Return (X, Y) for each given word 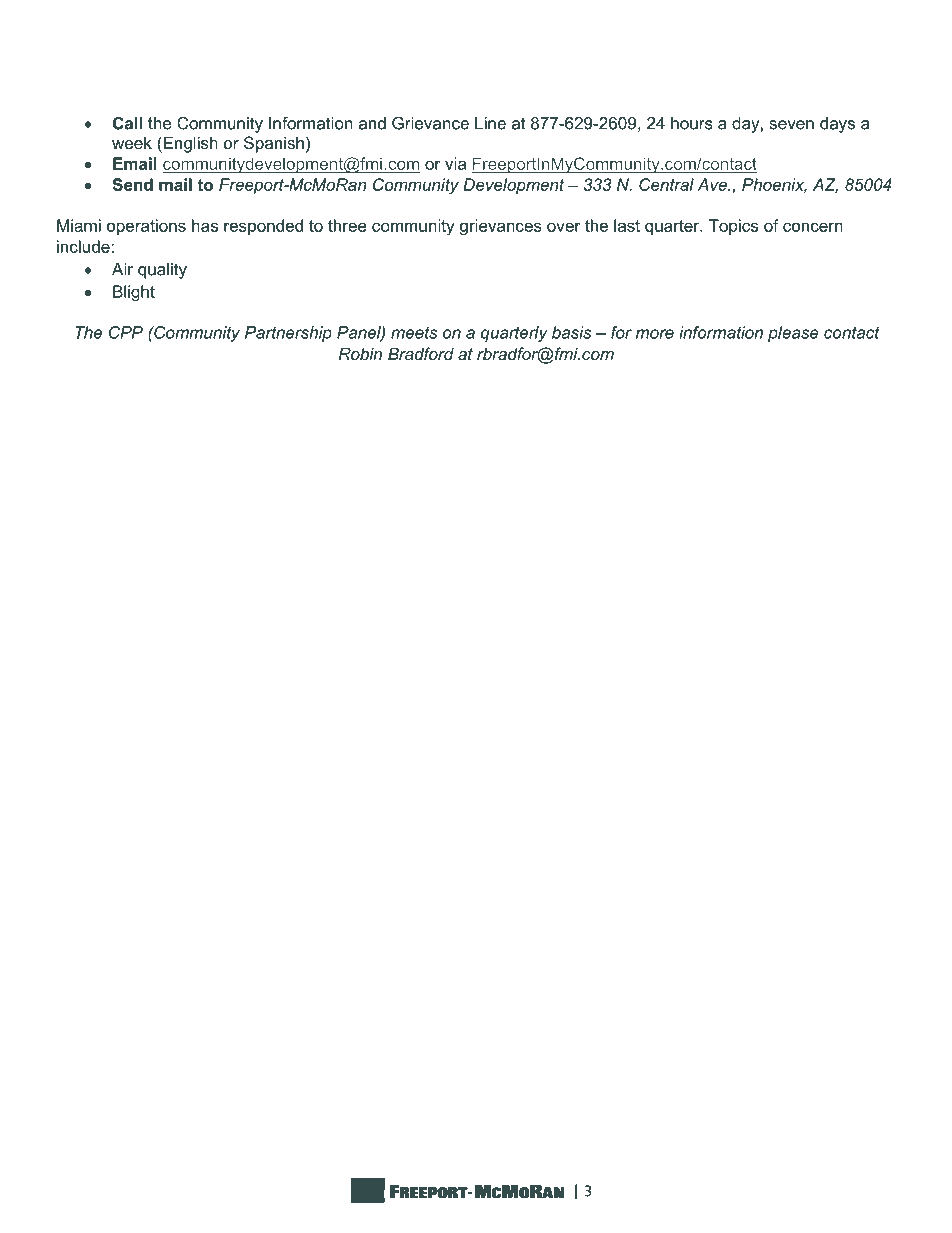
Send (132, 184)
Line (490, 123)
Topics (733, 227)
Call (127, 123)
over (564, 227)
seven (792, 125)
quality (162, 271)
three (347, 225)
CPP (126, 332)
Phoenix (774, 185)
